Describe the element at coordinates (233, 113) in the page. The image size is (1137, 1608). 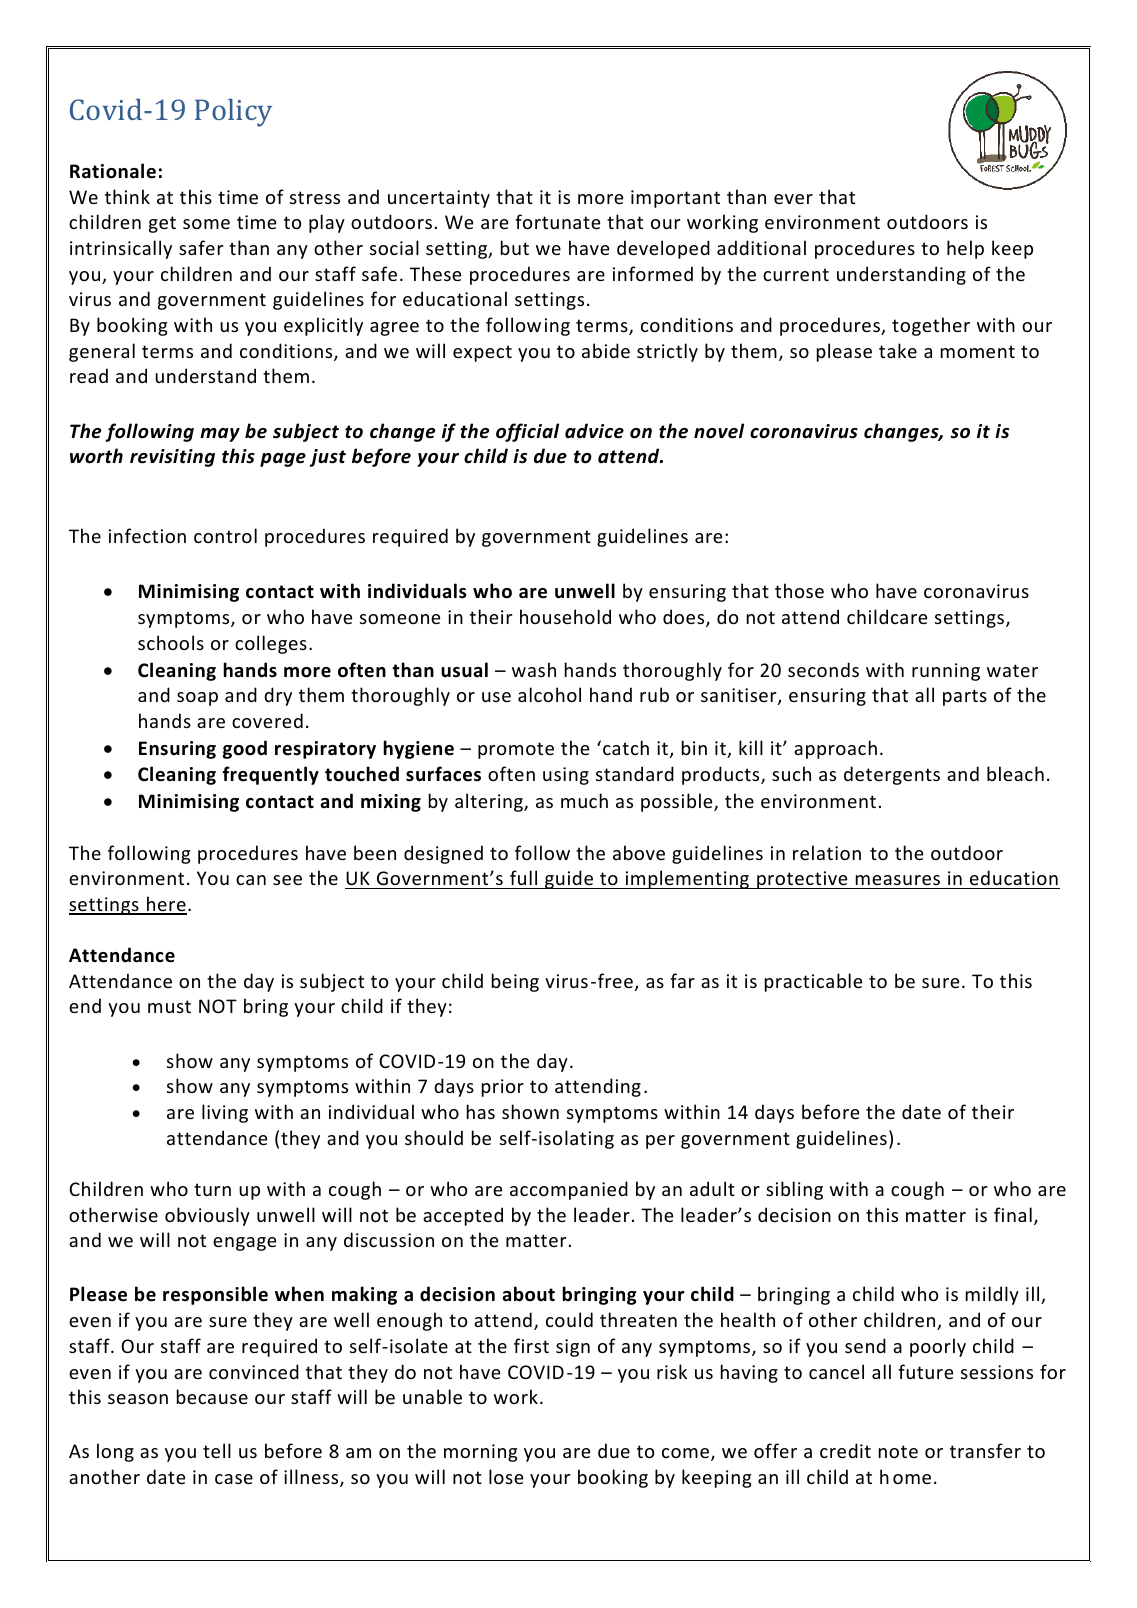
I see `Policy` at that location.
